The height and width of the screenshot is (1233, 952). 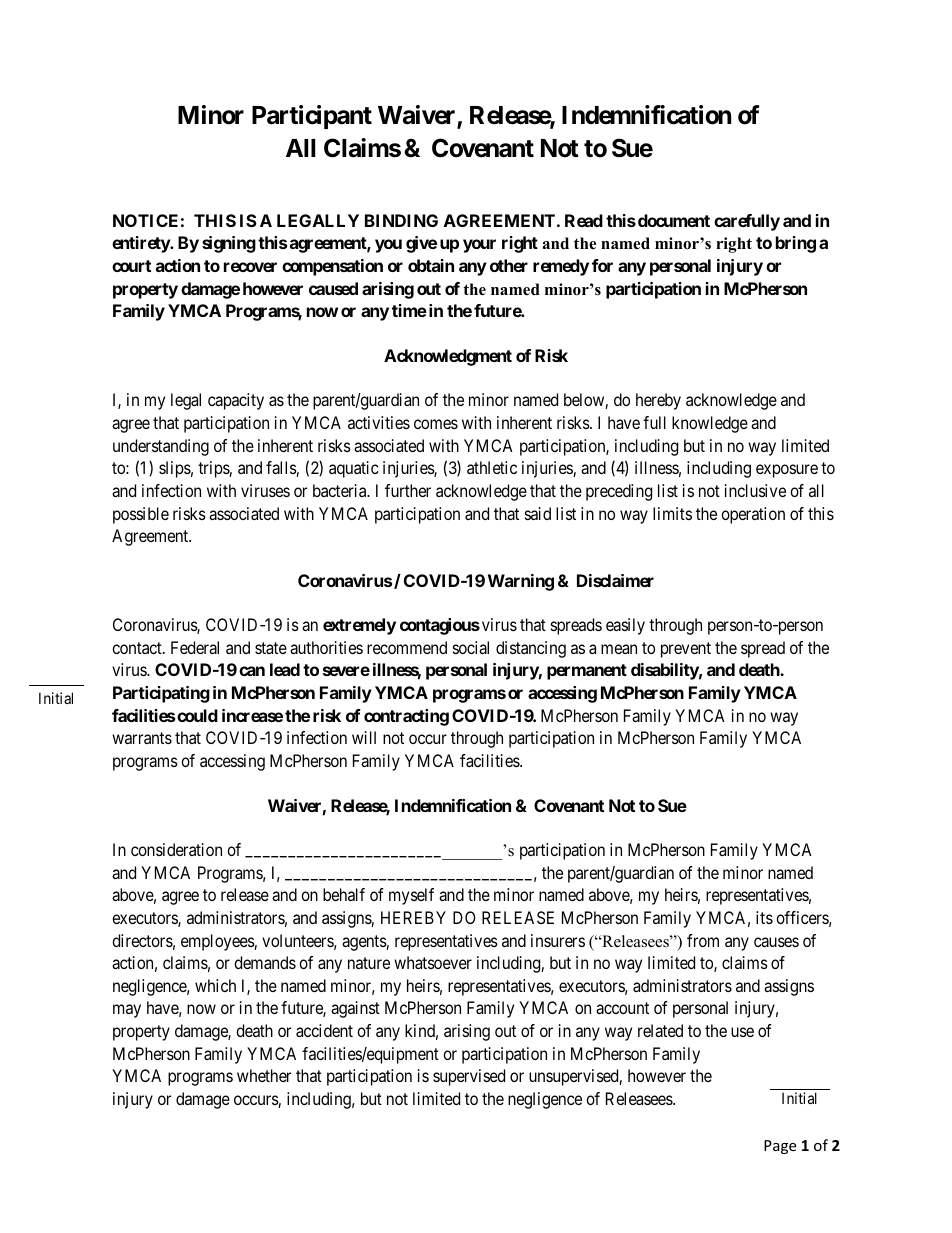 I want to click on prevent, so click(x=686, y=650).
